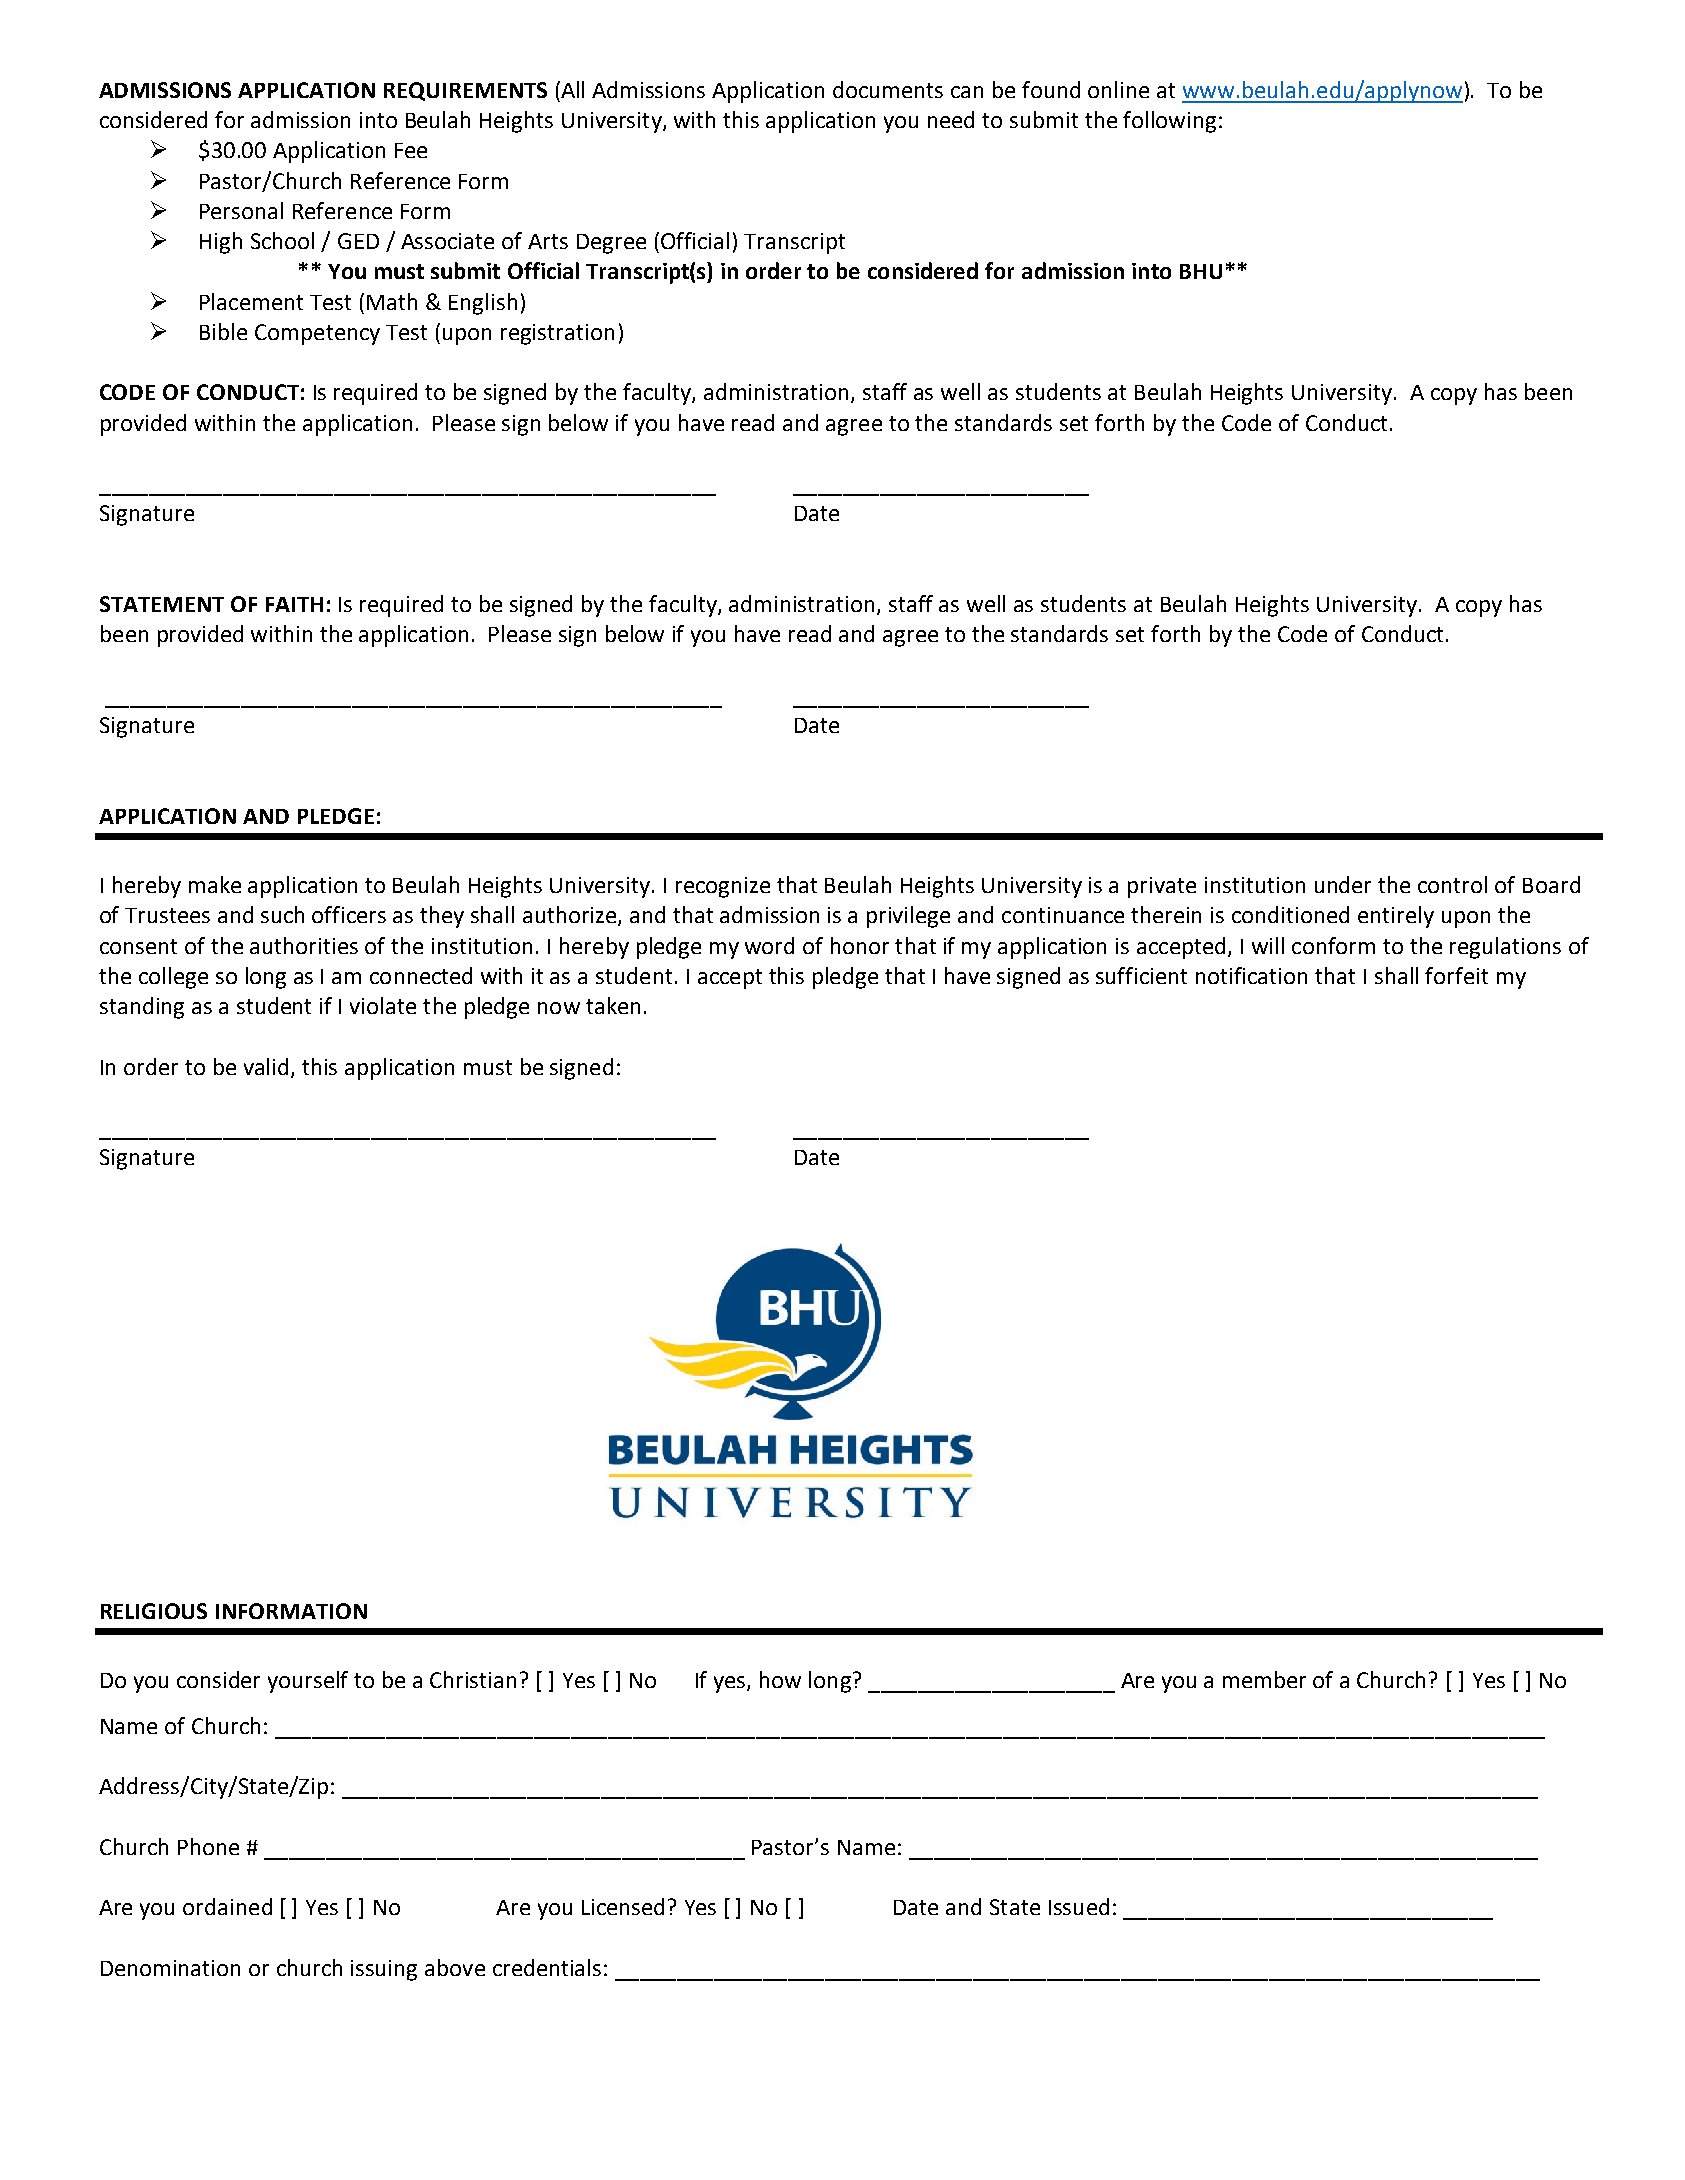 This screenshot has height=2180, width=1685. I want to click on forfeit, so click(1456, 975).
